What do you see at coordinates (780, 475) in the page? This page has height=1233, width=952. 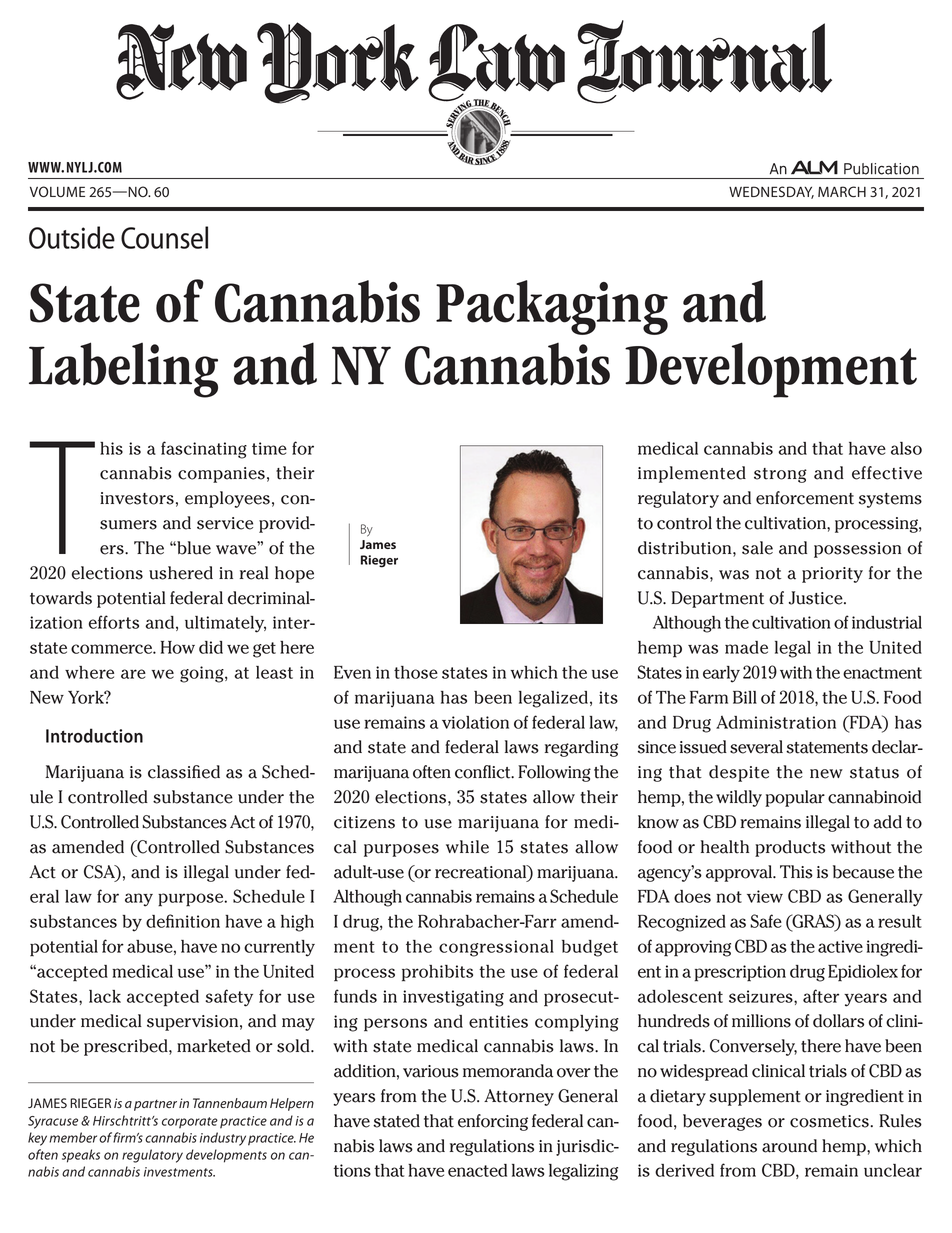 I see `strong` at bounding box center [780, 475].
